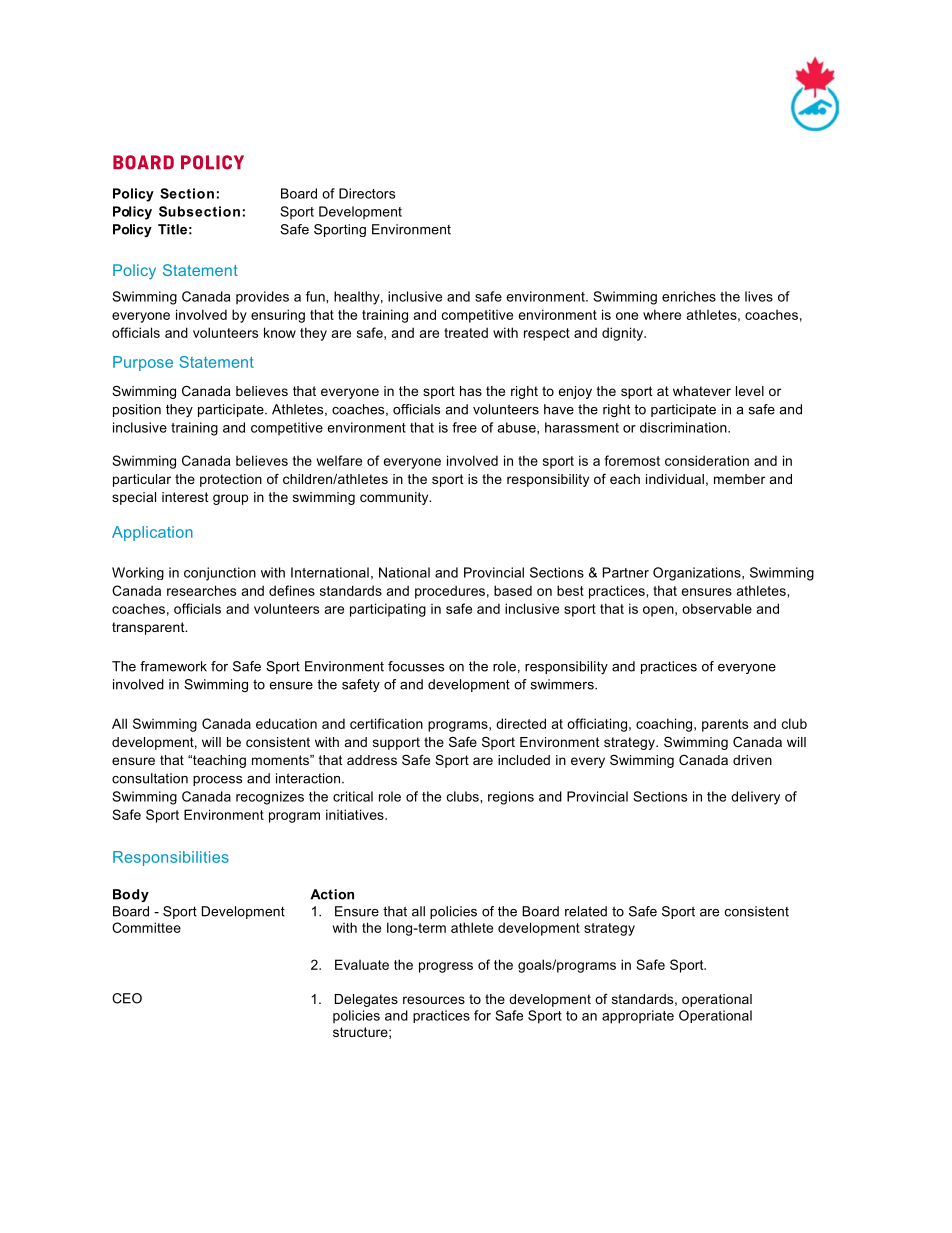 The height and width of the screenshot is (1233, 952). Describe the element at coordinates (689, 296) in the screenshot. I see `enriches` at that location.
